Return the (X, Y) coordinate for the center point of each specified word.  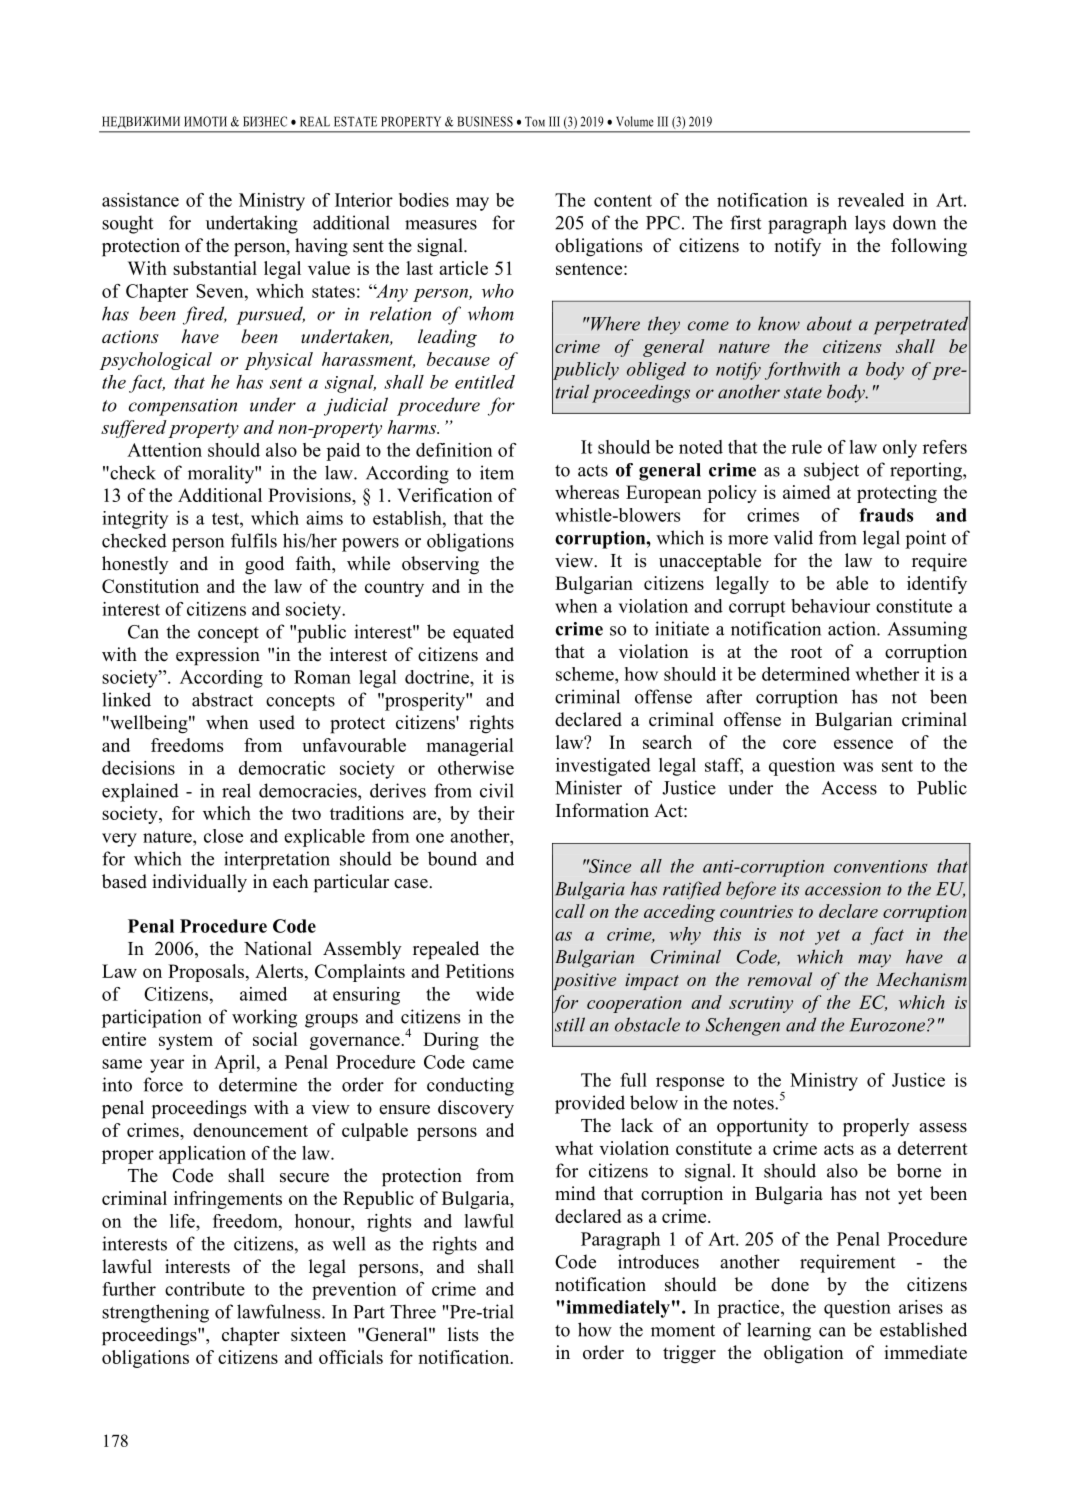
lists (463, 1334)
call (570, 911)
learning (779, 1331)
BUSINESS (485, 121)
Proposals (207, 973)
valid (793, 537)
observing (440, 565)
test (226, 519)
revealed (871, 200)
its (790, 889)
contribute (205, 1289)
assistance (140, 200)
